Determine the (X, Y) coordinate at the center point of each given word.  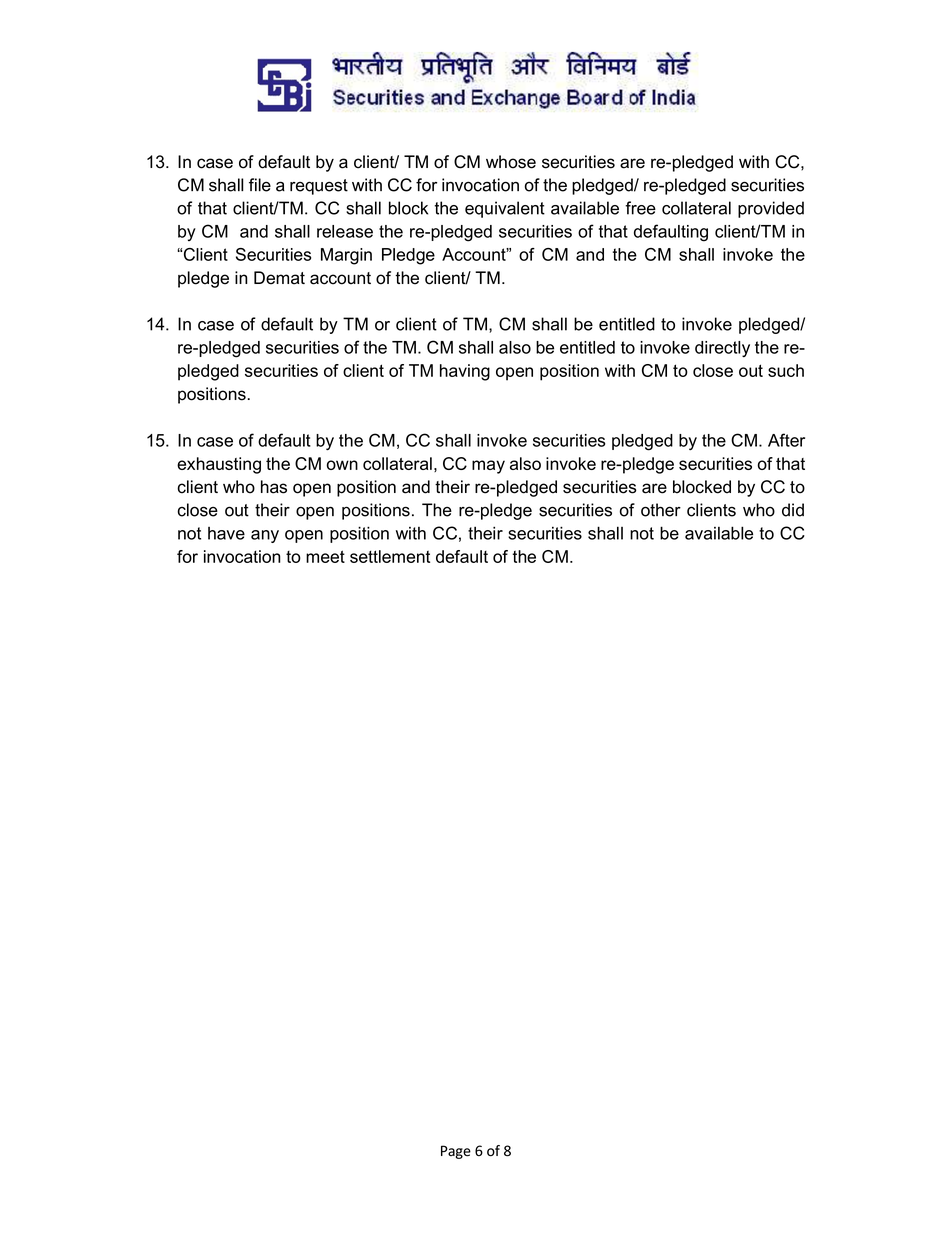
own (342, 465)
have (226, 533)
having (465, 372)
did (793, 510)
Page (456, 1152)
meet (325, 556)
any (265, 536)
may (488, 467)
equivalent (505, 209)
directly (722, 349)
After (786, 440)
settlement (390, 556)
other (661, 510)
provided (771, 209)
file (260, 185)
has (274, 487)
